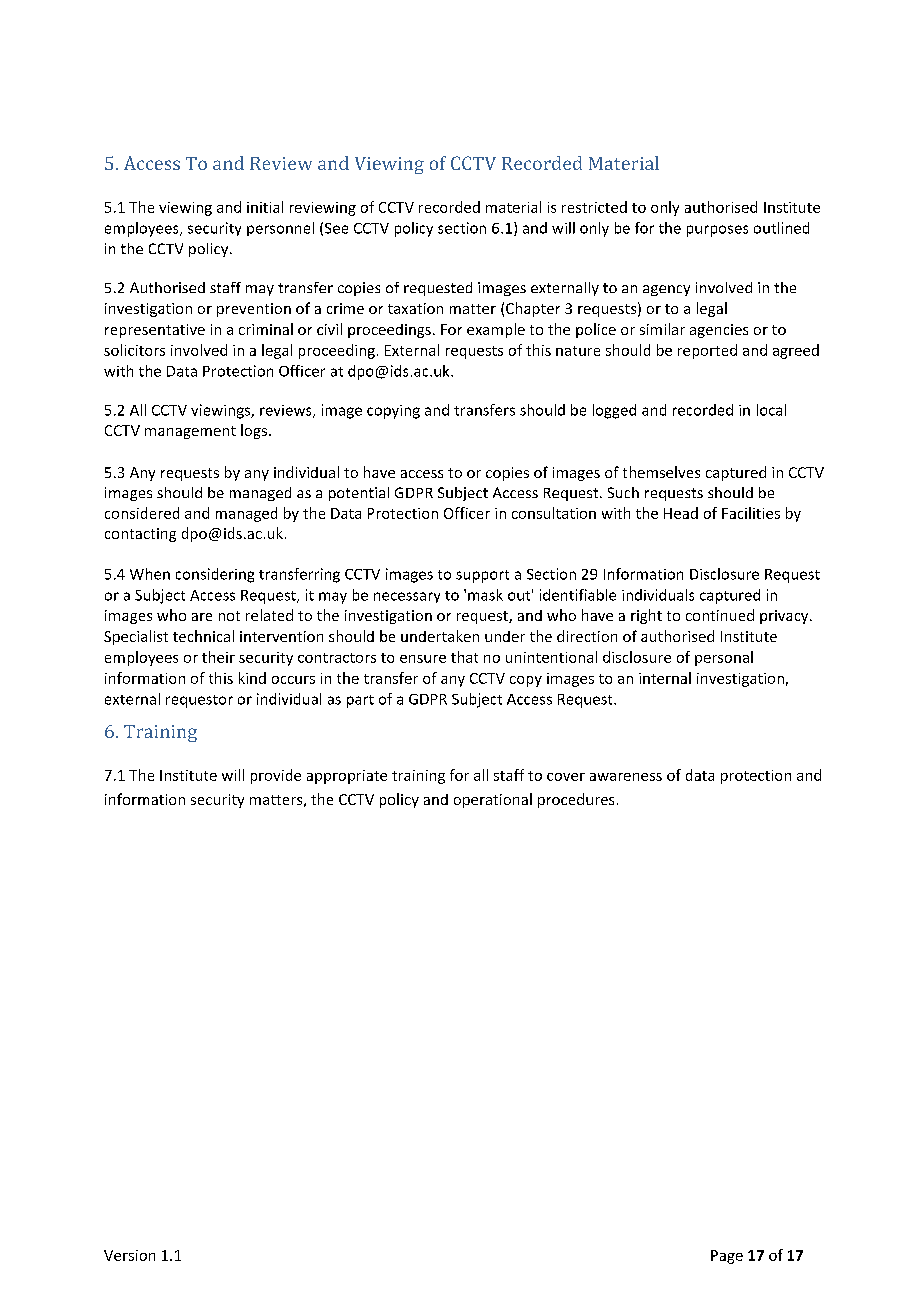 The image size is (924, 1307). Describe the element at coordinates (626, 777) in the screenshot. I see `awareness` at that location.
